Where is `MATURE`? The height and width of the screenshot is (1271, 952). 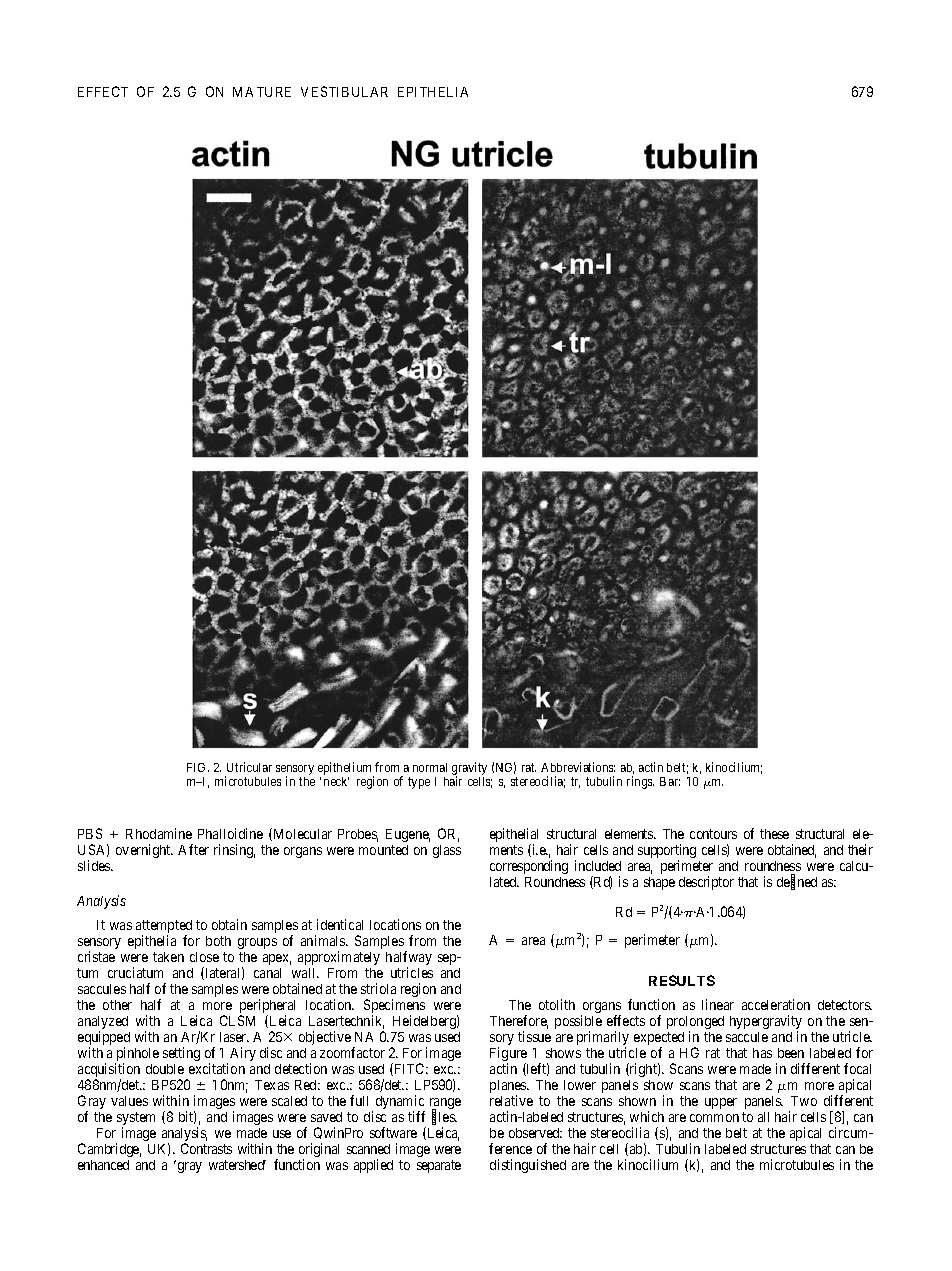
MATURE is located at coordinates (262, 92).
